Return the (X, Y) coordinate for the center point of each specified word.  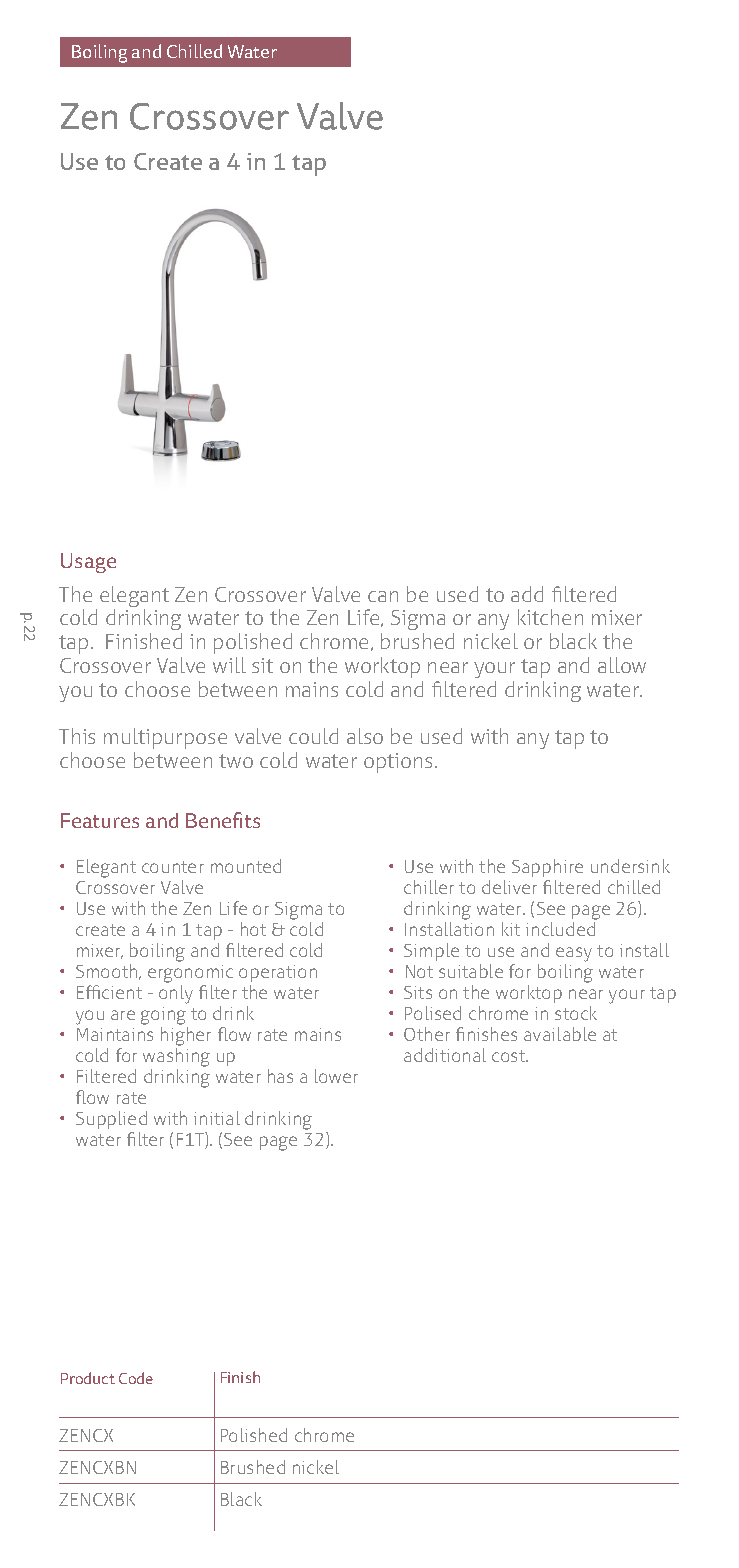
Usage (88, 563)
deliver (509, 887)
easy (574, 954)
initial (217, 1118)
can (383, 596)
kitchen (550, 617)
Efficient (109, 992)
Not (419, 971)
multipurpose (165, 738)
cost (510, 1056)
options (400, 763)
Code (136, 1378)
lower (336, 1076)
